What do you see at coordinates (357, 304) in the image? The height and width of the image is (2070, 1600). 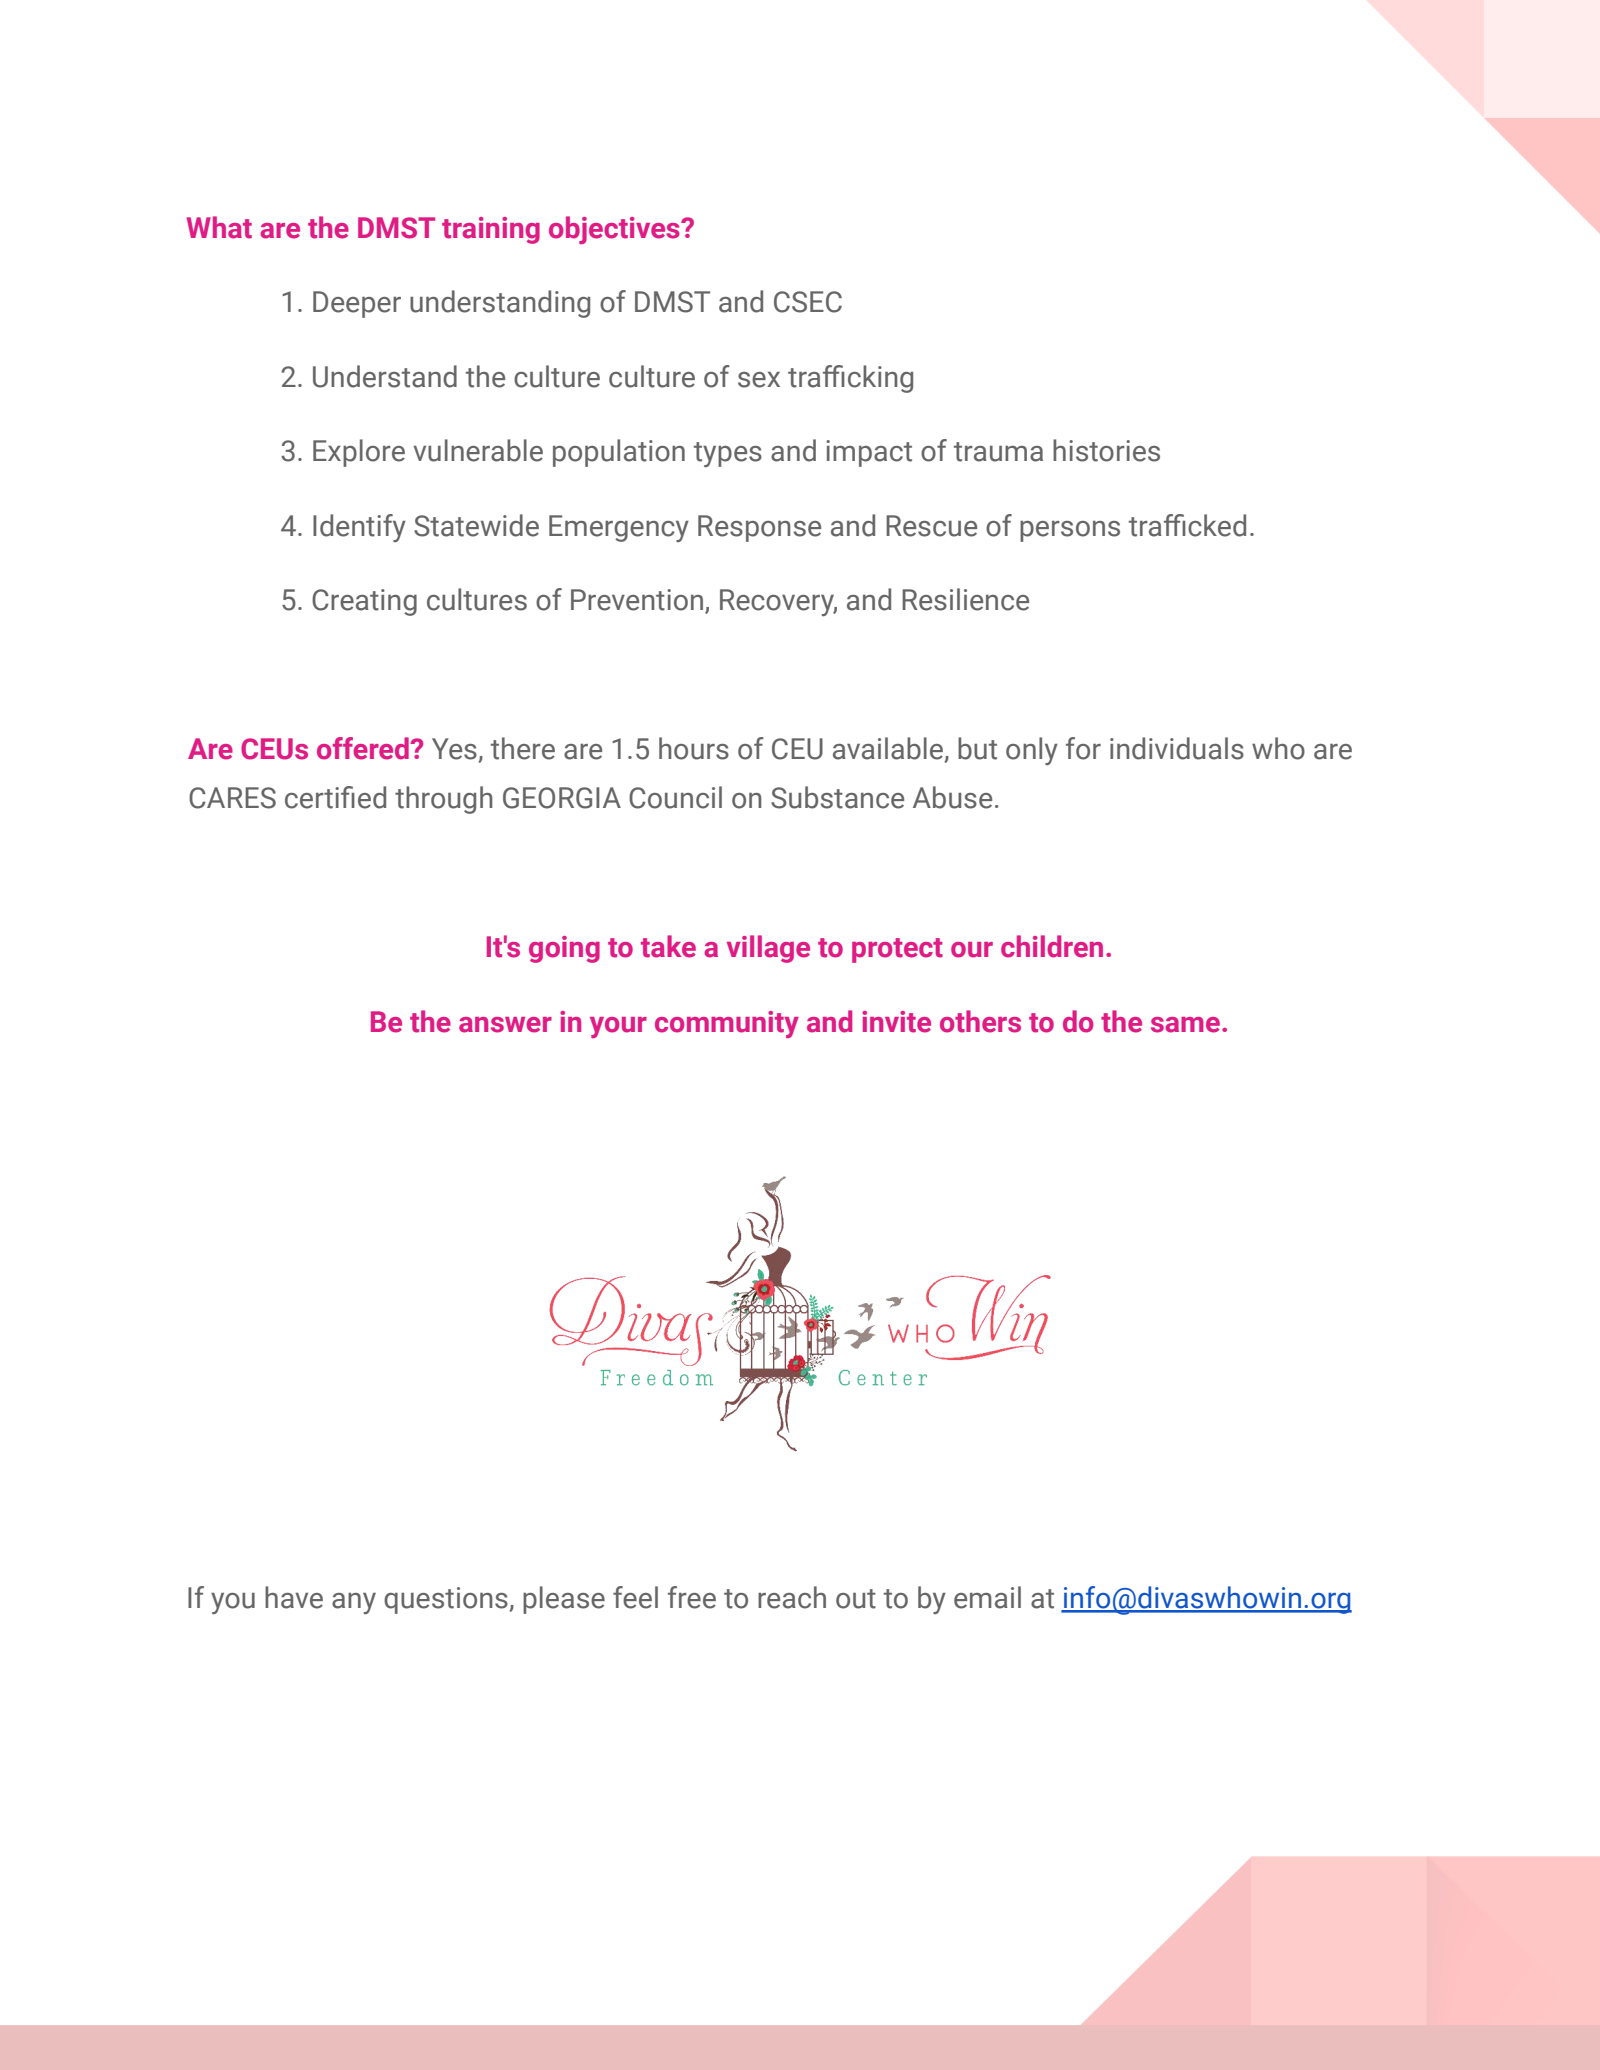 I see `Deeper` at bounding box center [357, 304].
